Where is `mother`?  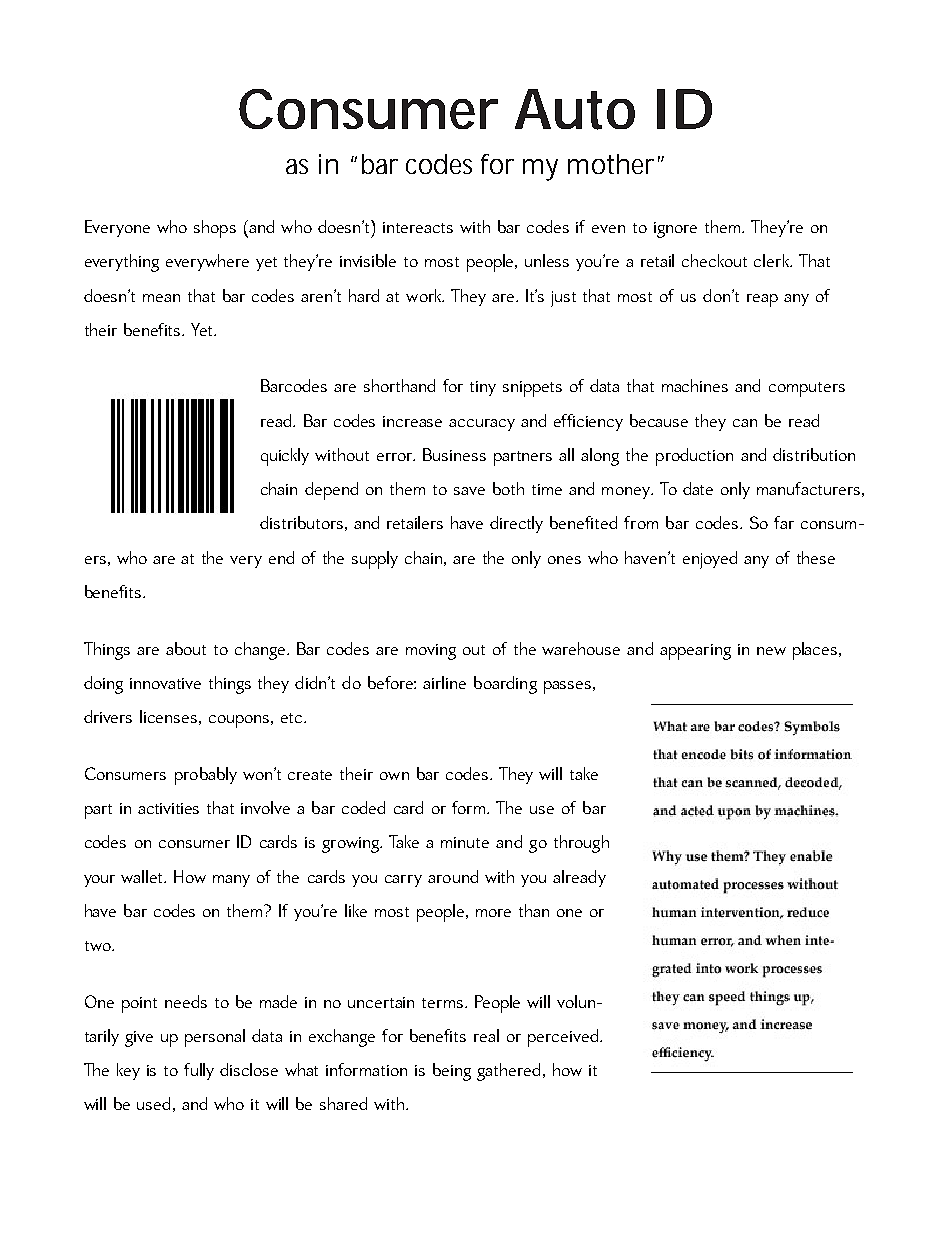
mother is located at coordinates (611, 164).
